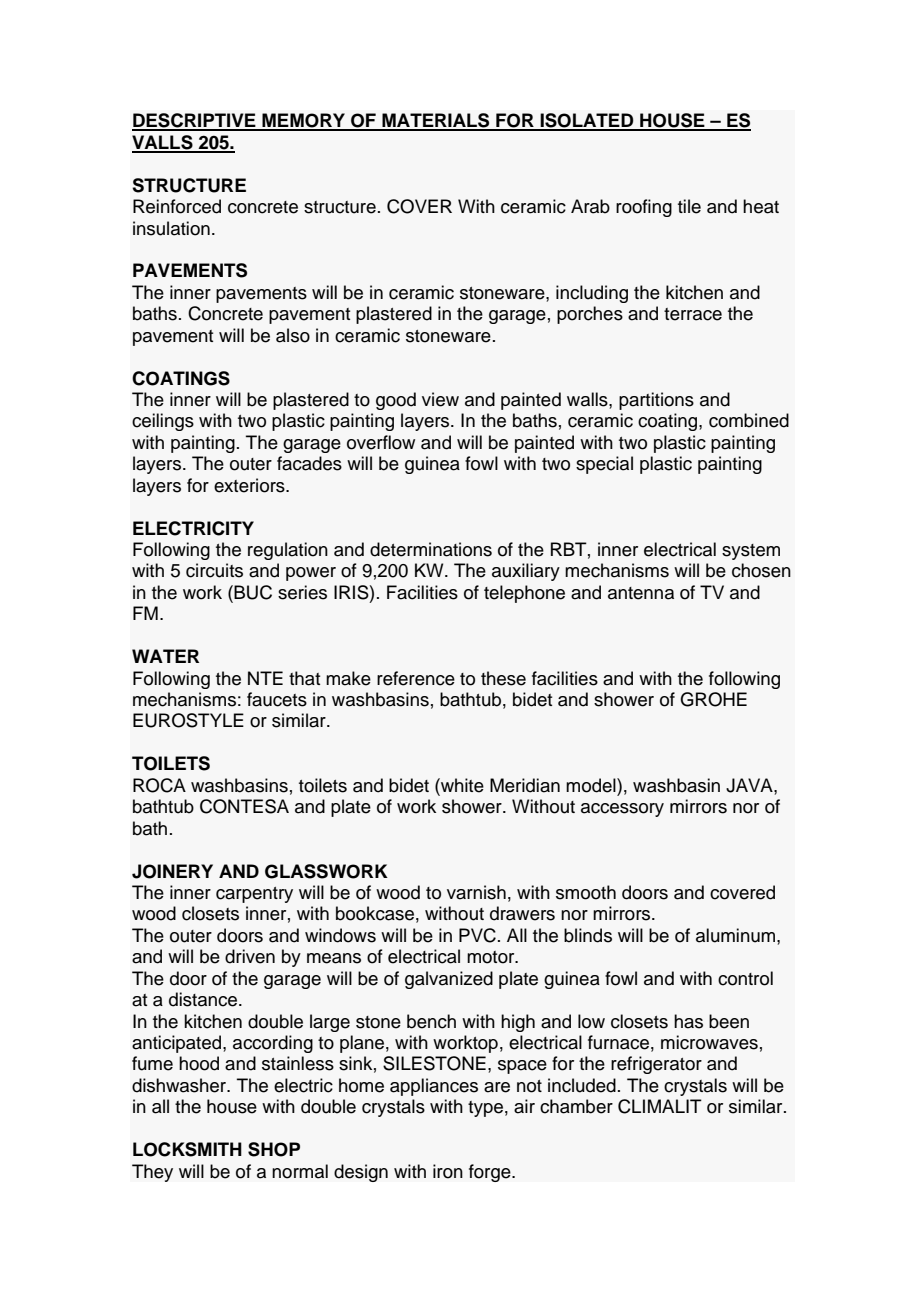  What do you see at coordinates (440, 399) in the page?
I see `view` at bounding box center [440, 399].
